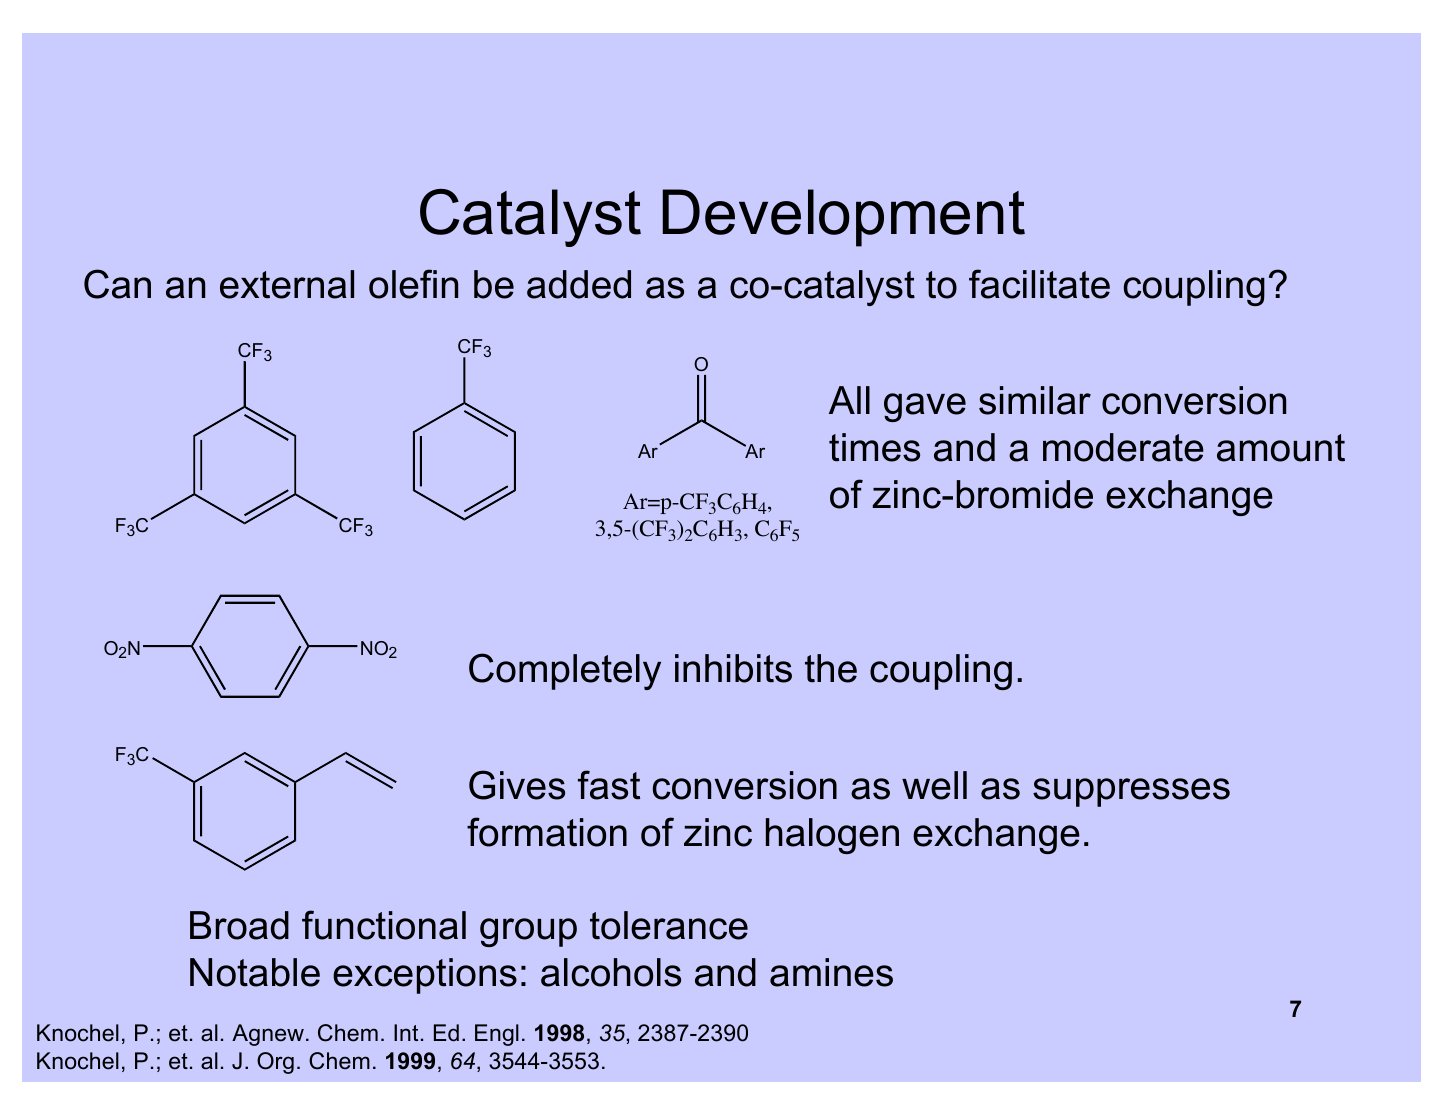 This screenshot has height=1115, width=1443. Describe the element at coordinates (287, 284) in the screenshot. I see `external` at that location.
